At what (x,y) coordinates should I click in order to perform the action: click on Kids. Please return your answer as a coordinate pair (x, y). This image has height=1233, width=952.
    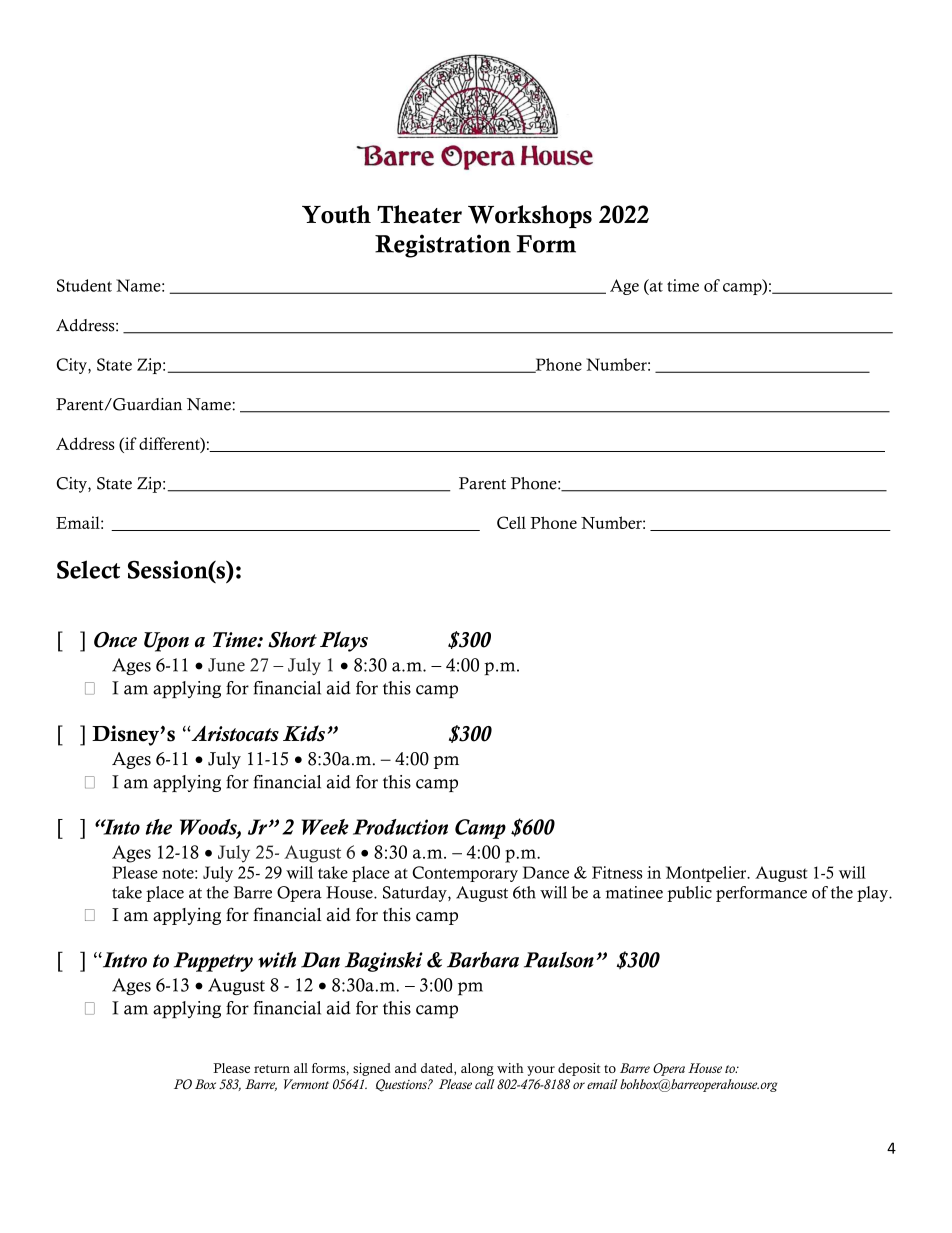
    Looking at the image, I should click on (305, 733).
